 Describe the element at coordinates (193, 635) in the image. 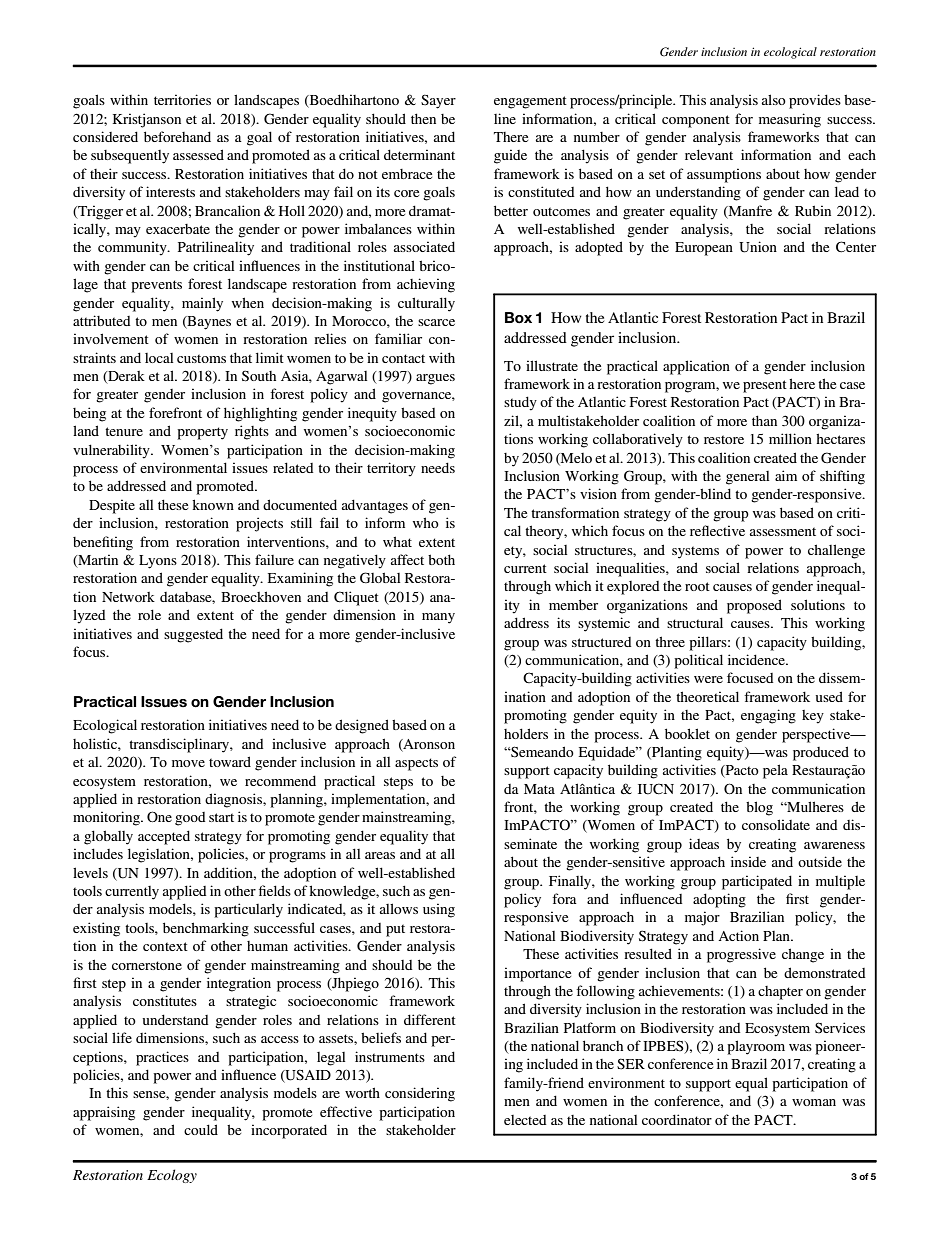

I see `suggested` at that location.
